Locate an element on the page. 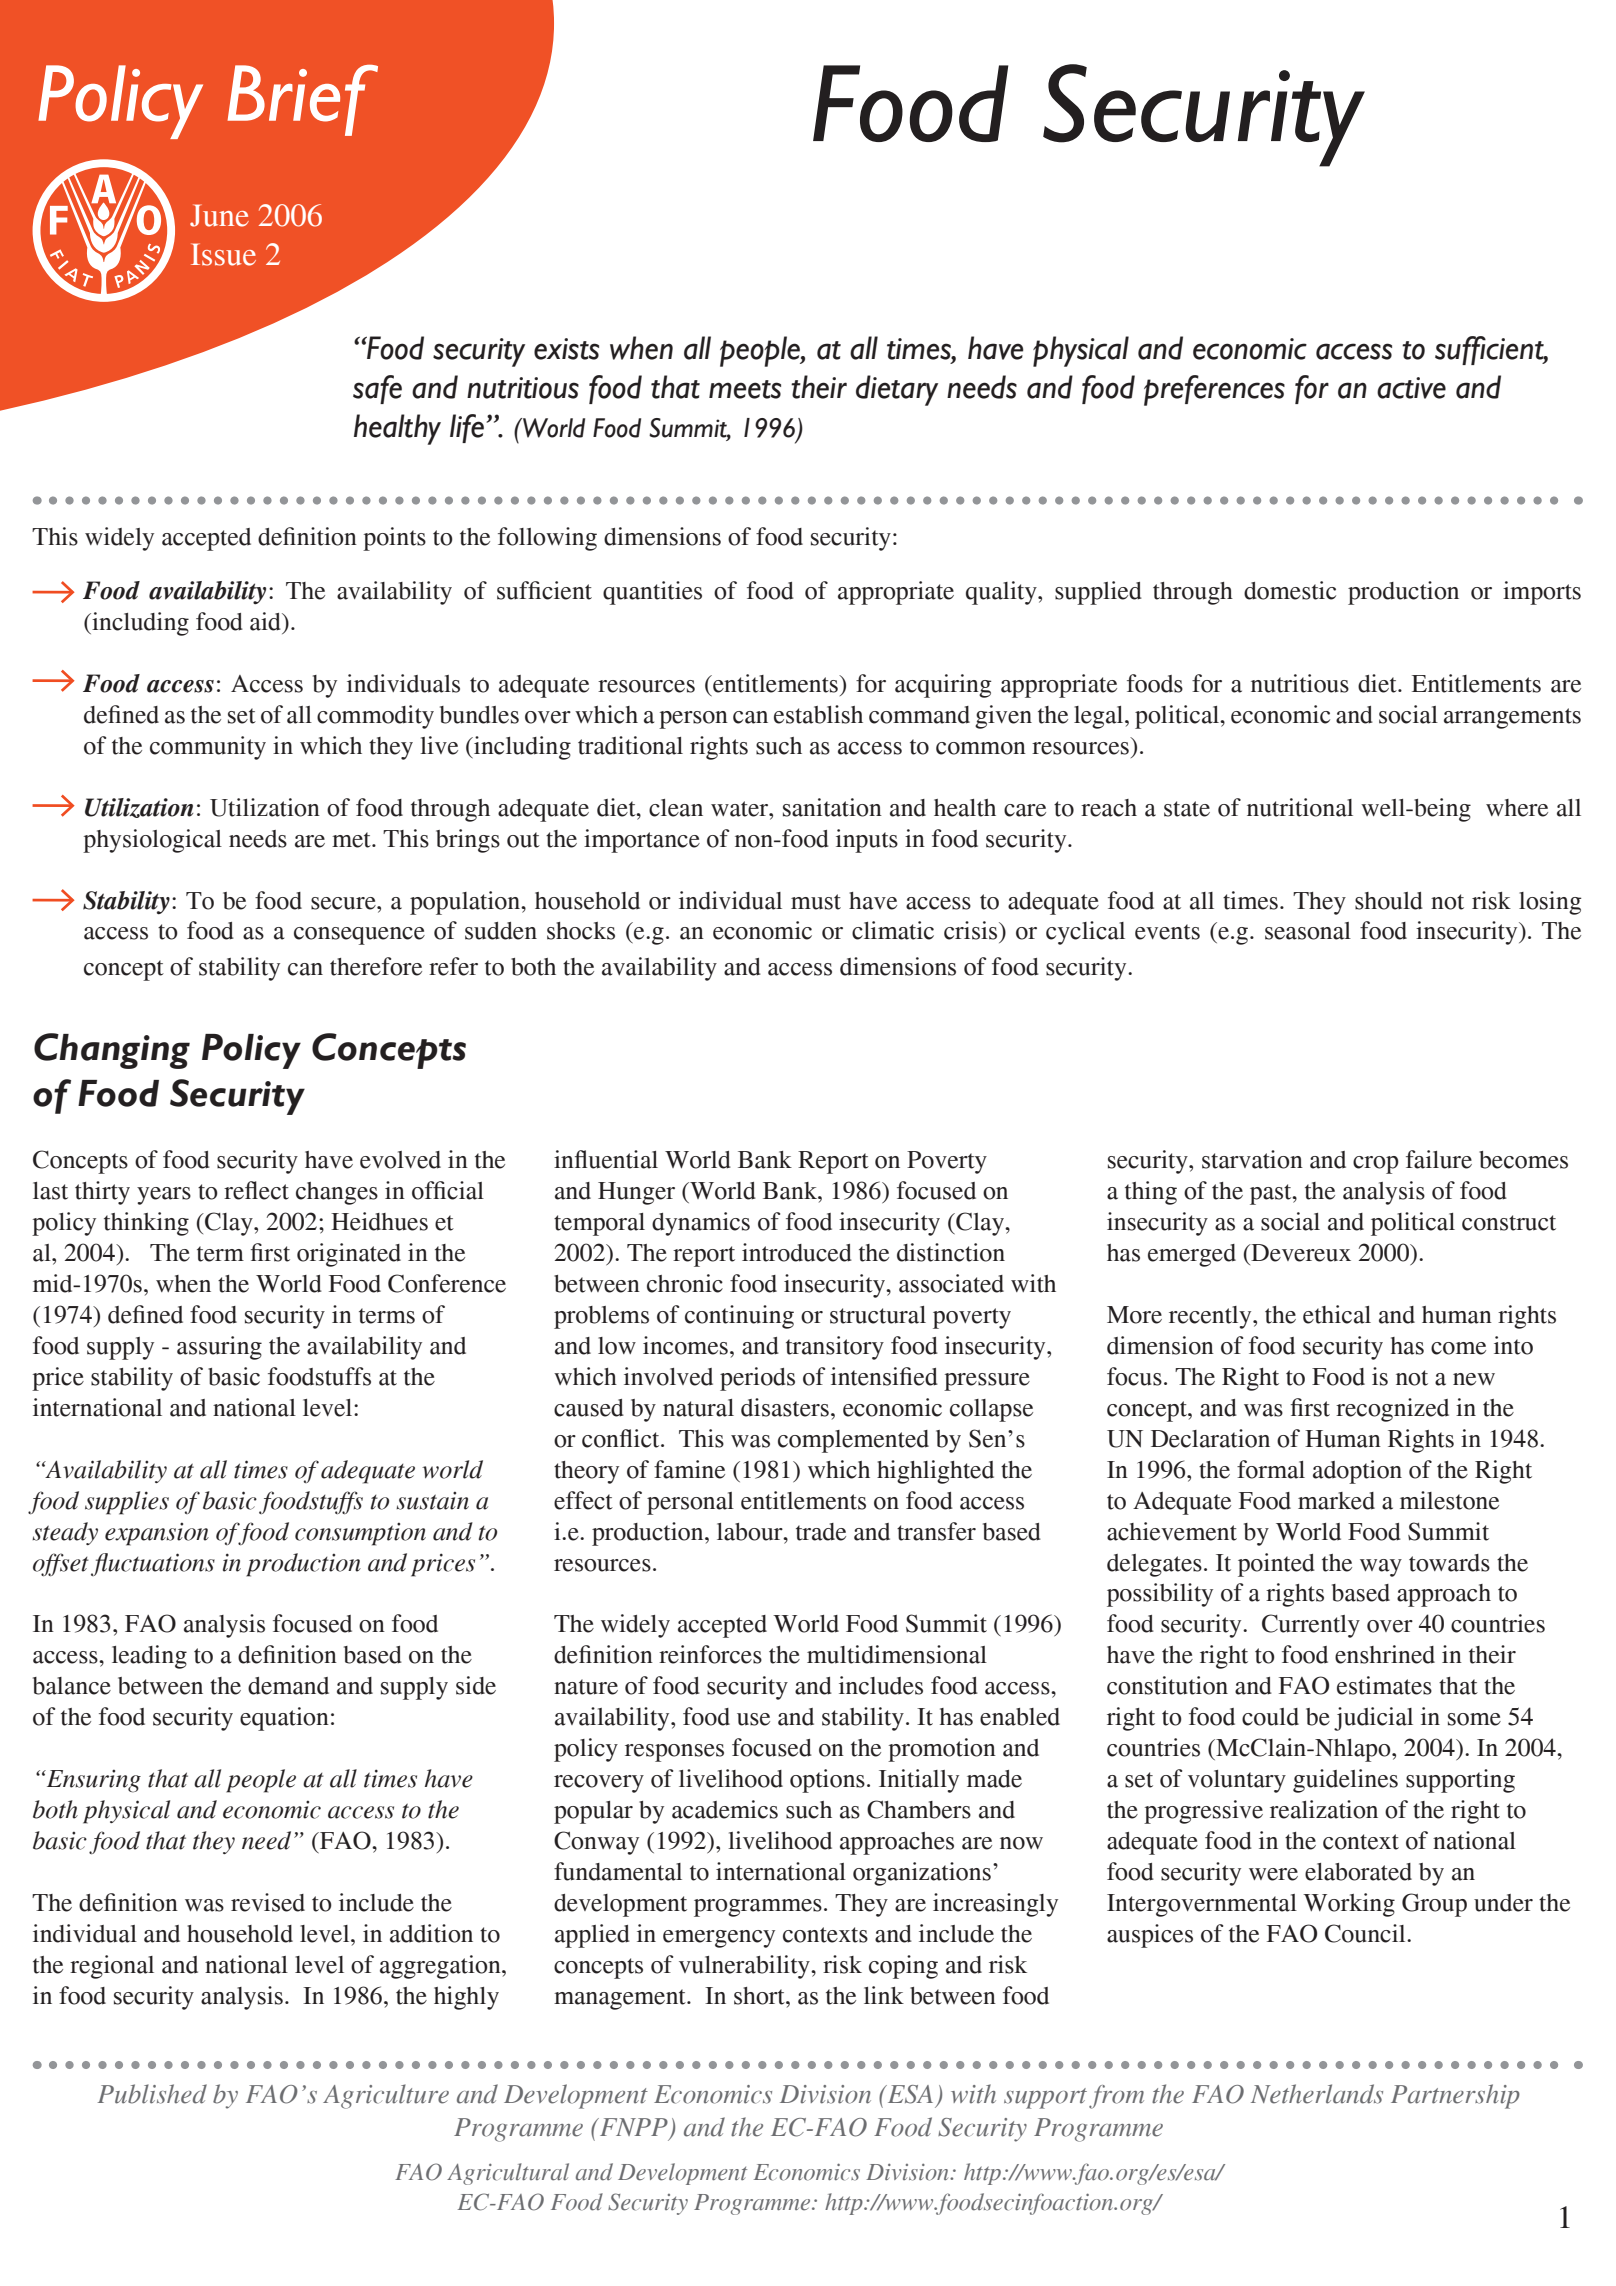  years is located at coordinates (164, 1196).
